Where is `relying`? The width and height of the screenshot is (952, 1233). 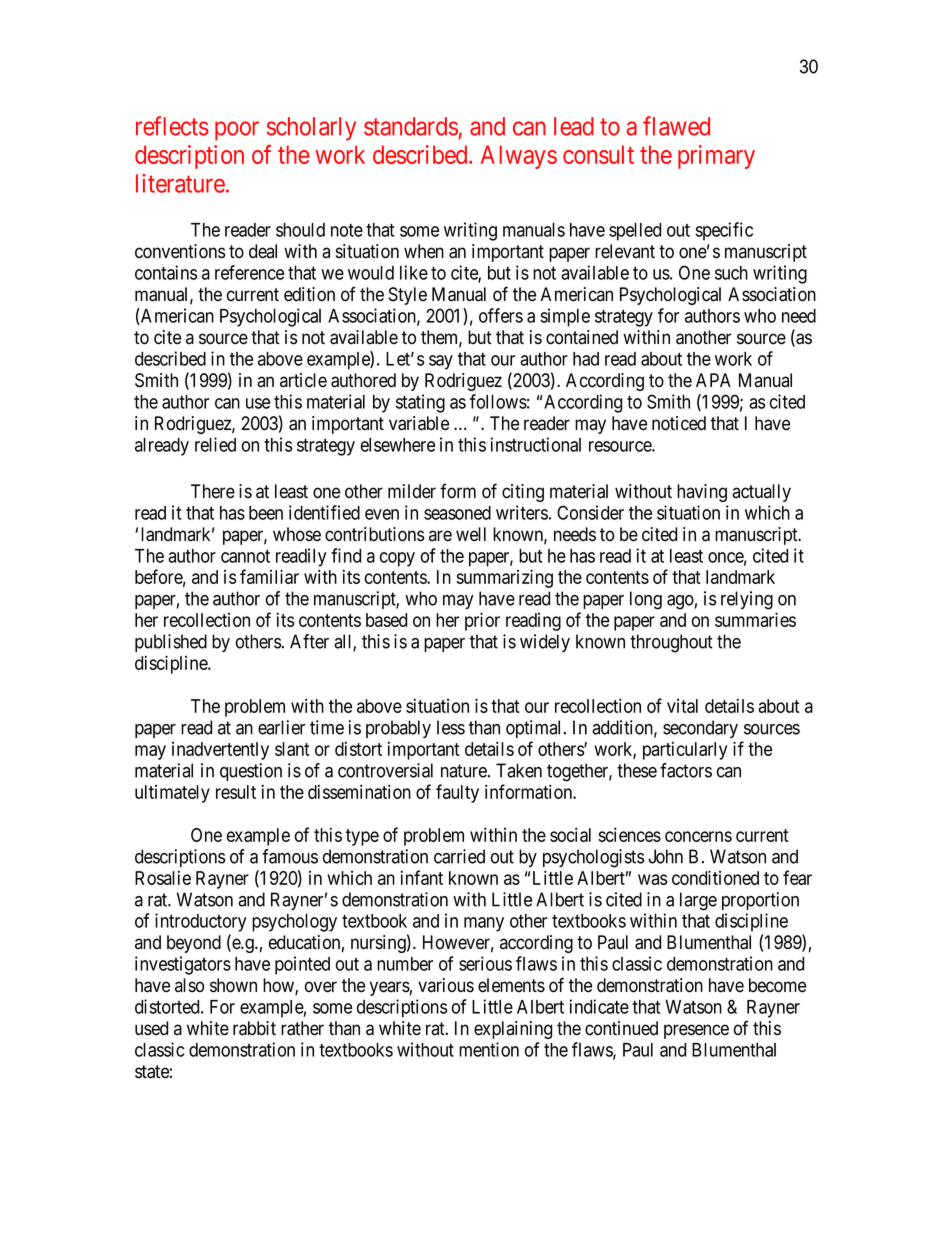
relying is located at coordinates (747, 600).
